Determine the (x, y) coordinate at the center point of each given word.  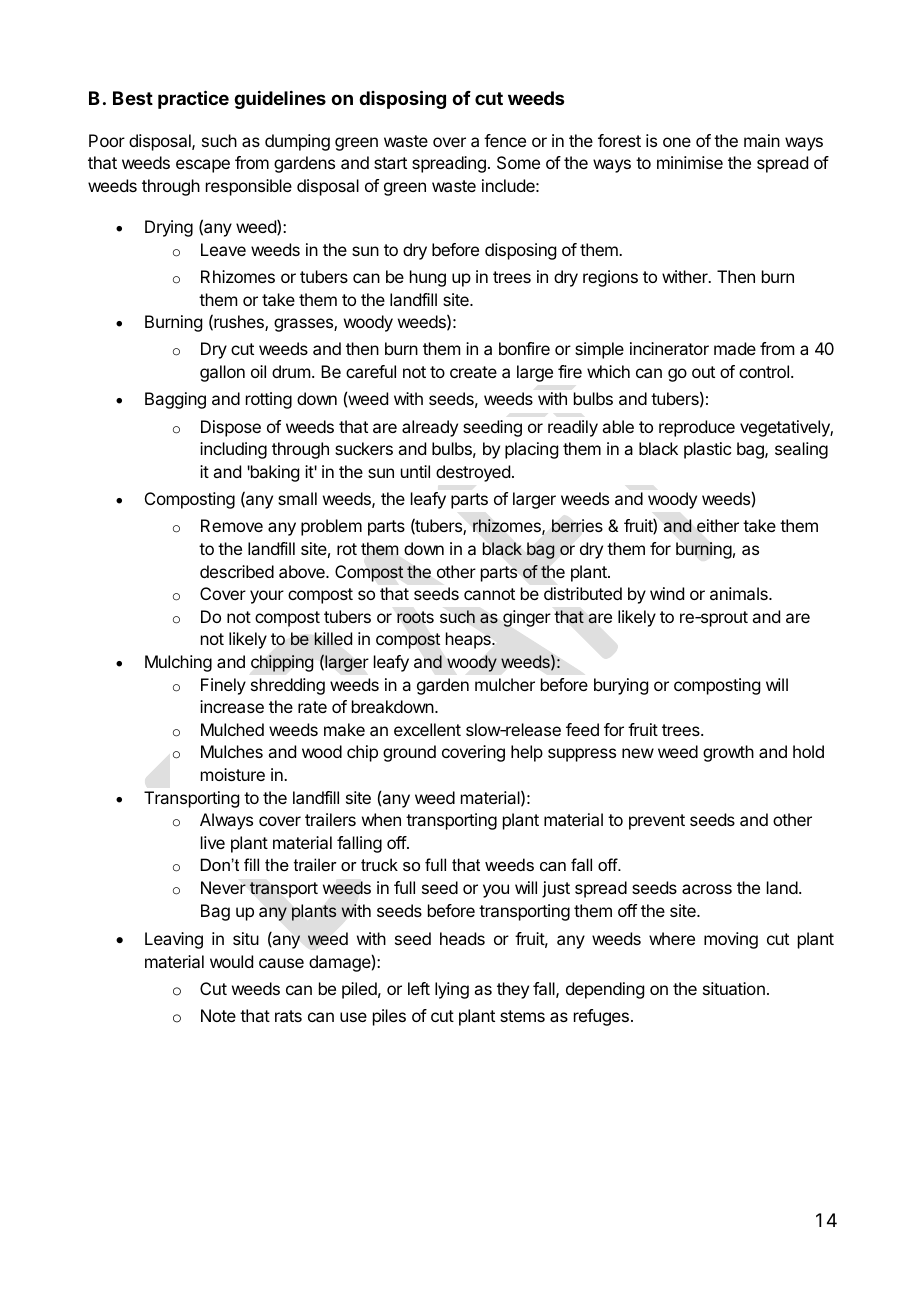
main (762, 140)
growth (728, 753)
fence (505, 140)
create (473, 372)
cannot (489, 594)
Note (218, 1015)
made (735, 348)
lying (452, 990)
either (718, 525)
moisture (233, 774)
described (237, 571)
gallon (222, 373)
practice (193, 99)
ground (409, 753)
